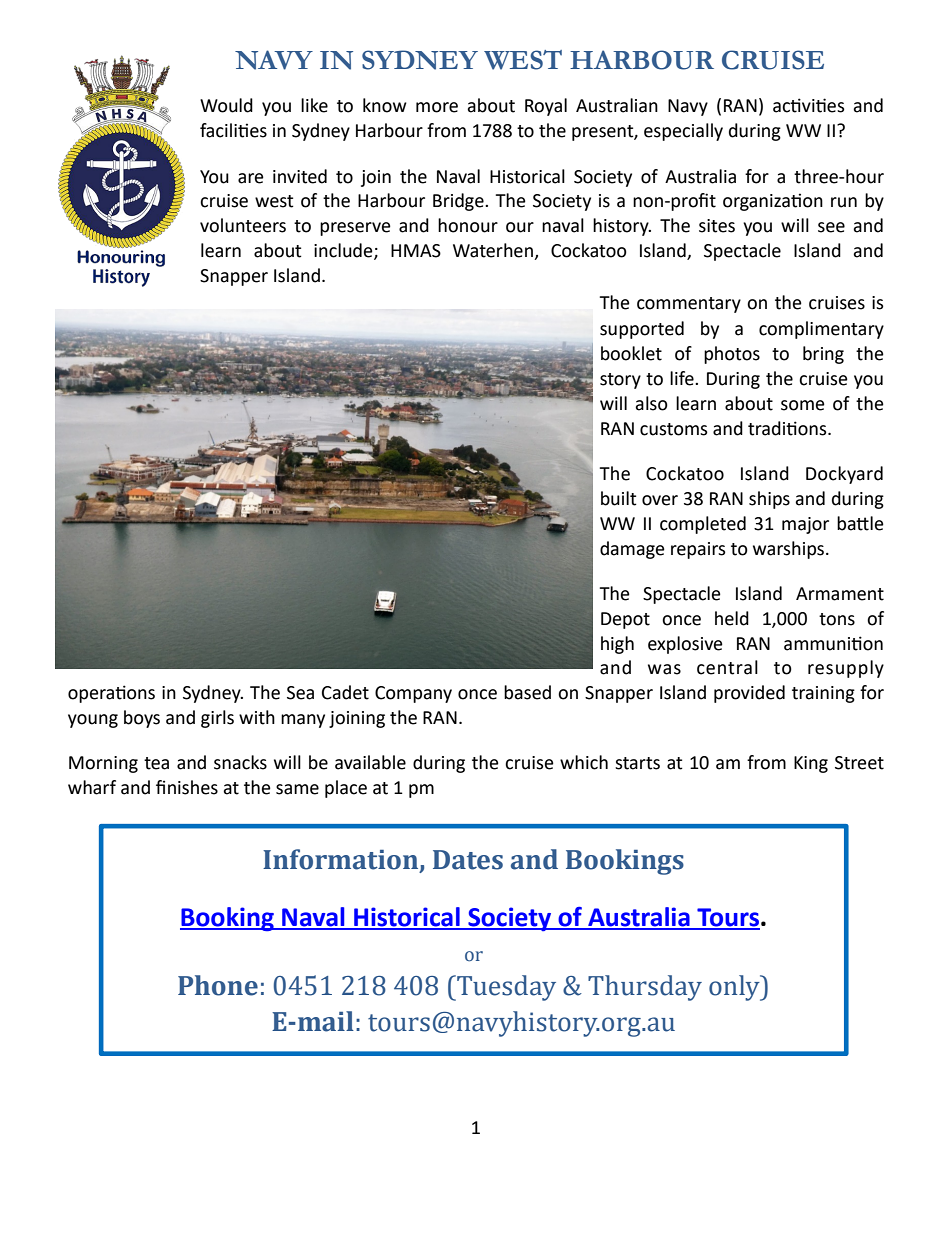 Image resolution: width=952 pixels, height=1233 pixels. Describe the element at coordinates (631, 353) in the image. I see `booklet` at that location.
